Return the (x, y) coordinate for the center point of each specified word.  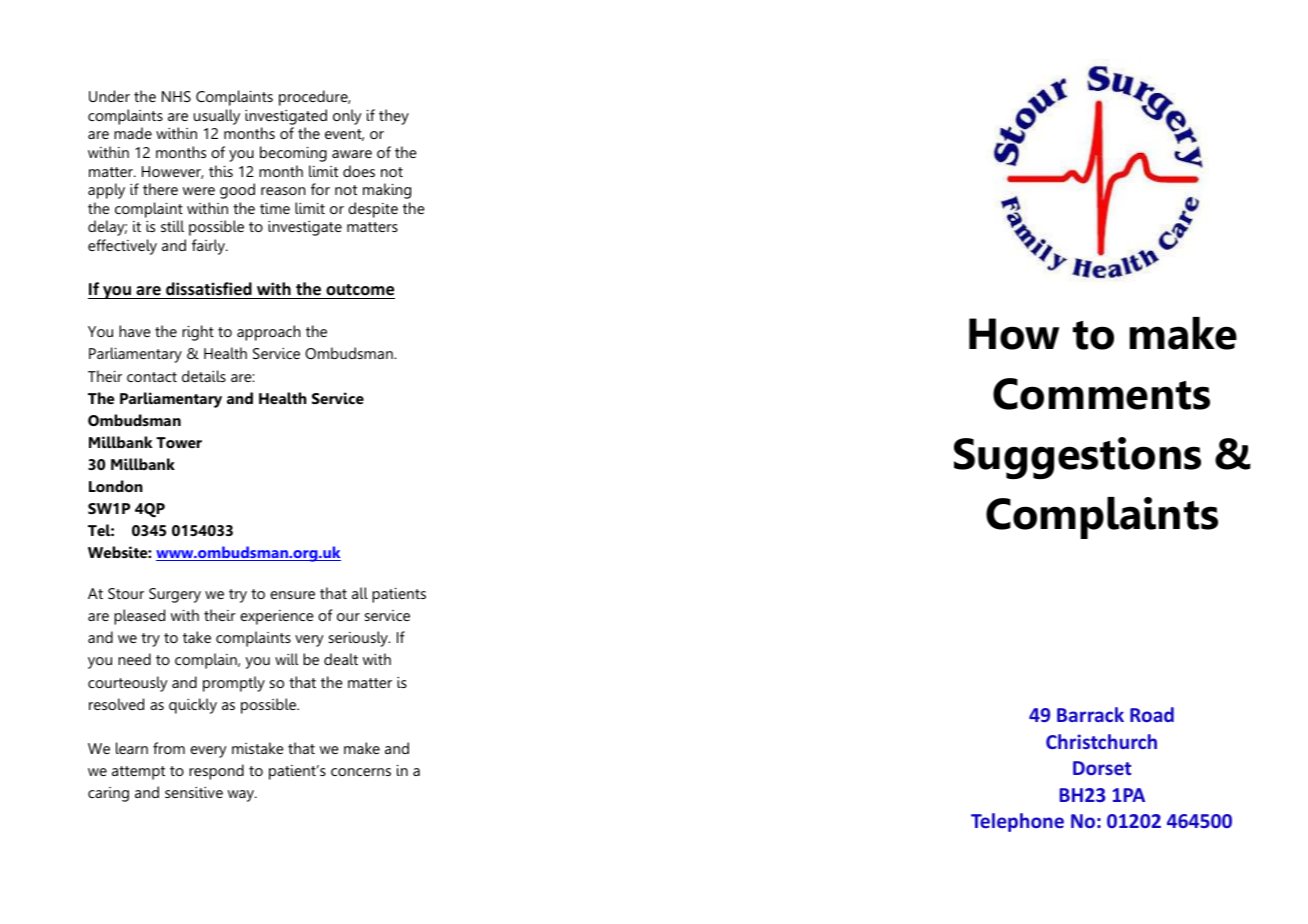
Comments (1101, 394)
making (387, 191)
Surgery (175, 595)
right (198, 333)
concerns (361, 772)
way (242, 796)
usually (217, 117)
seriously (359, 639)
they (394, 117)
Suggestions (1077, 458)
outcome (360, 290)
